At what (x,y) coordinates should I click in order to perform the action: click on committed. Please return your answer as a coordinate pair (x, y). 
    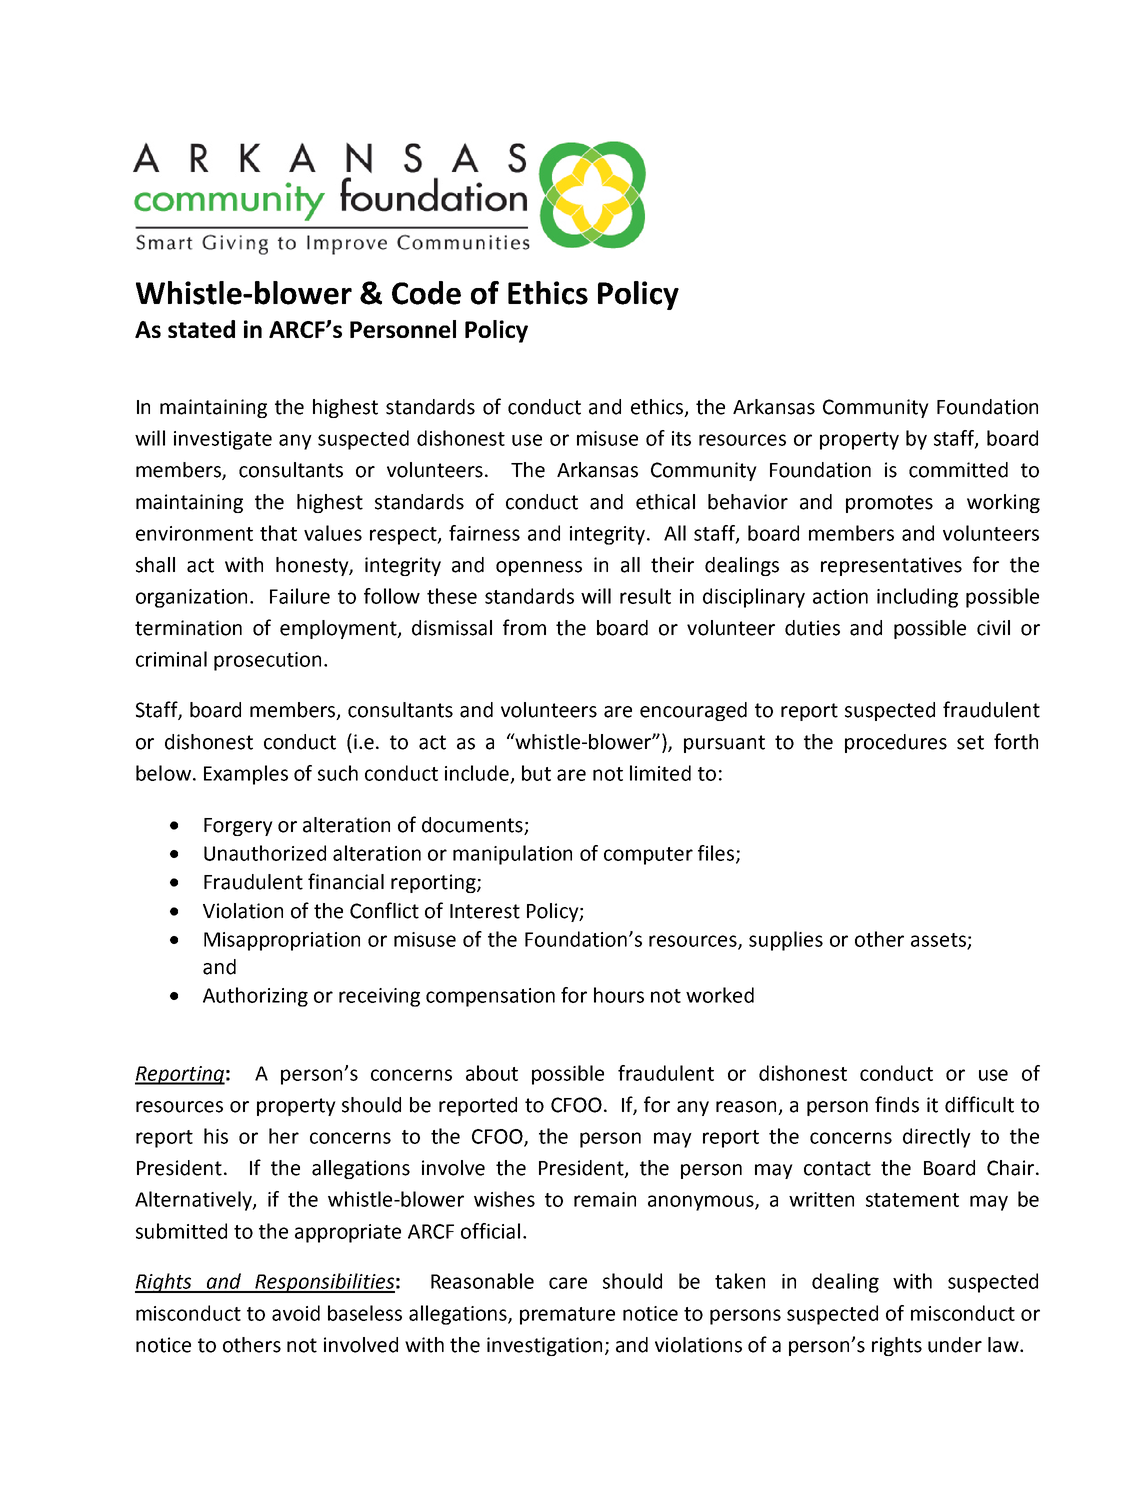
    Looking at the image, I should click on (958, 470).
